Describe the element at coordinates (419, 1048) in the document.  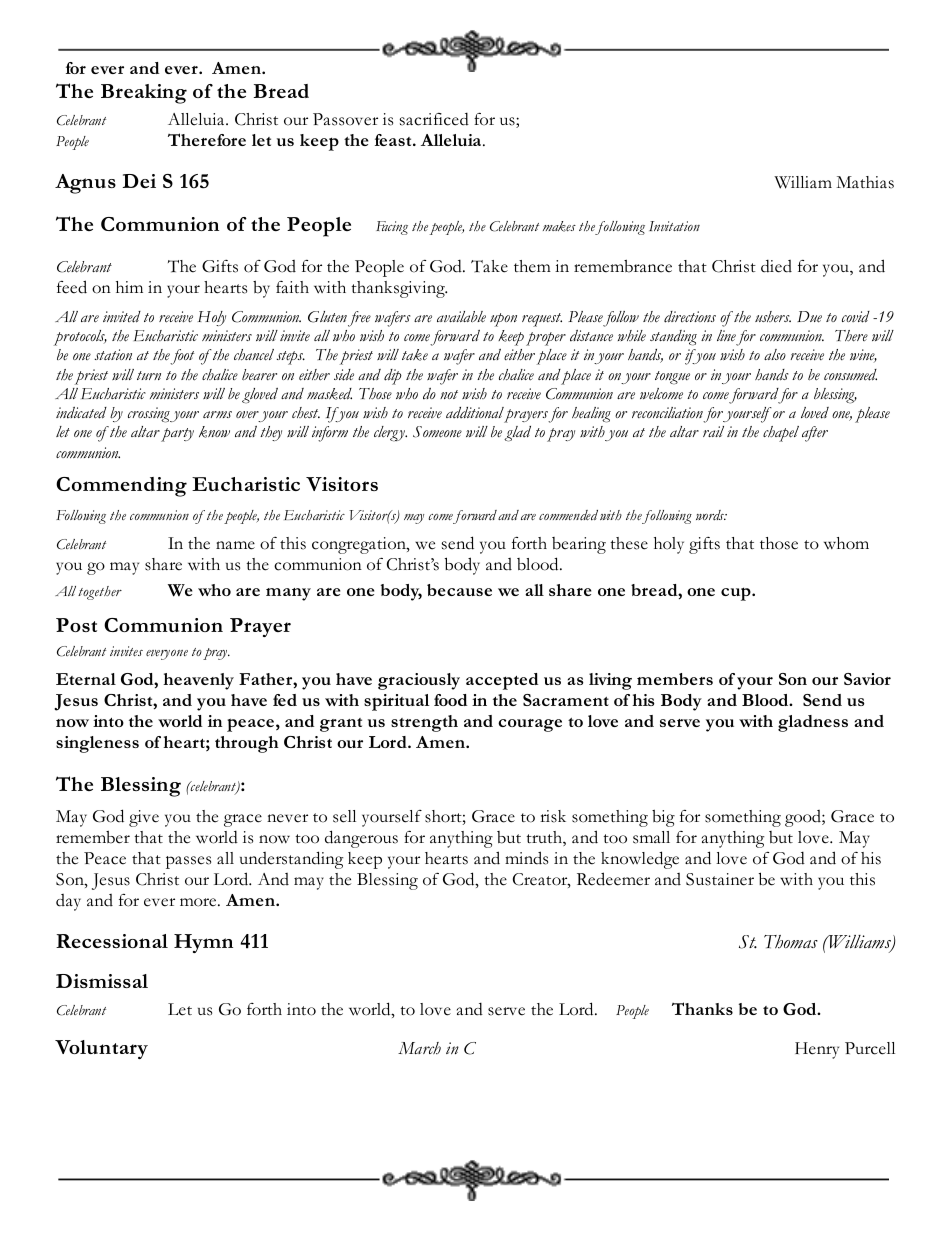
I see `March` at that location.
